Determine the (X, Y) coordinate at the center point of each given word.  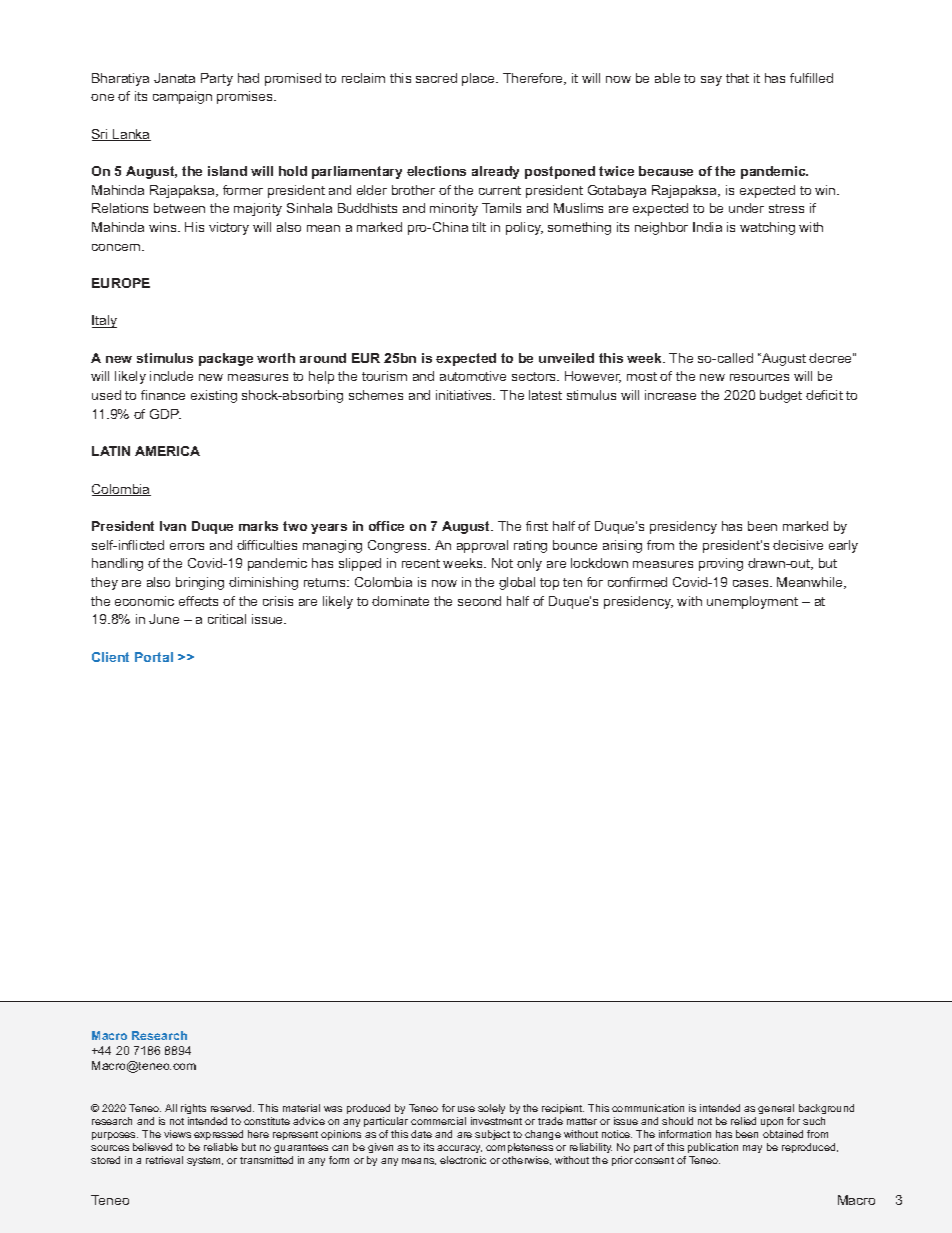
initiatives (465, 395)
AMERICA (167, 451)
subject (492, 1135)
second (479, 601)
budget (781, 396)
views (177, 1134)
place (479, 79)
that (737, 78)
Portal (154, 657)
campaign (182, 97)
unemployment (752, 602)
